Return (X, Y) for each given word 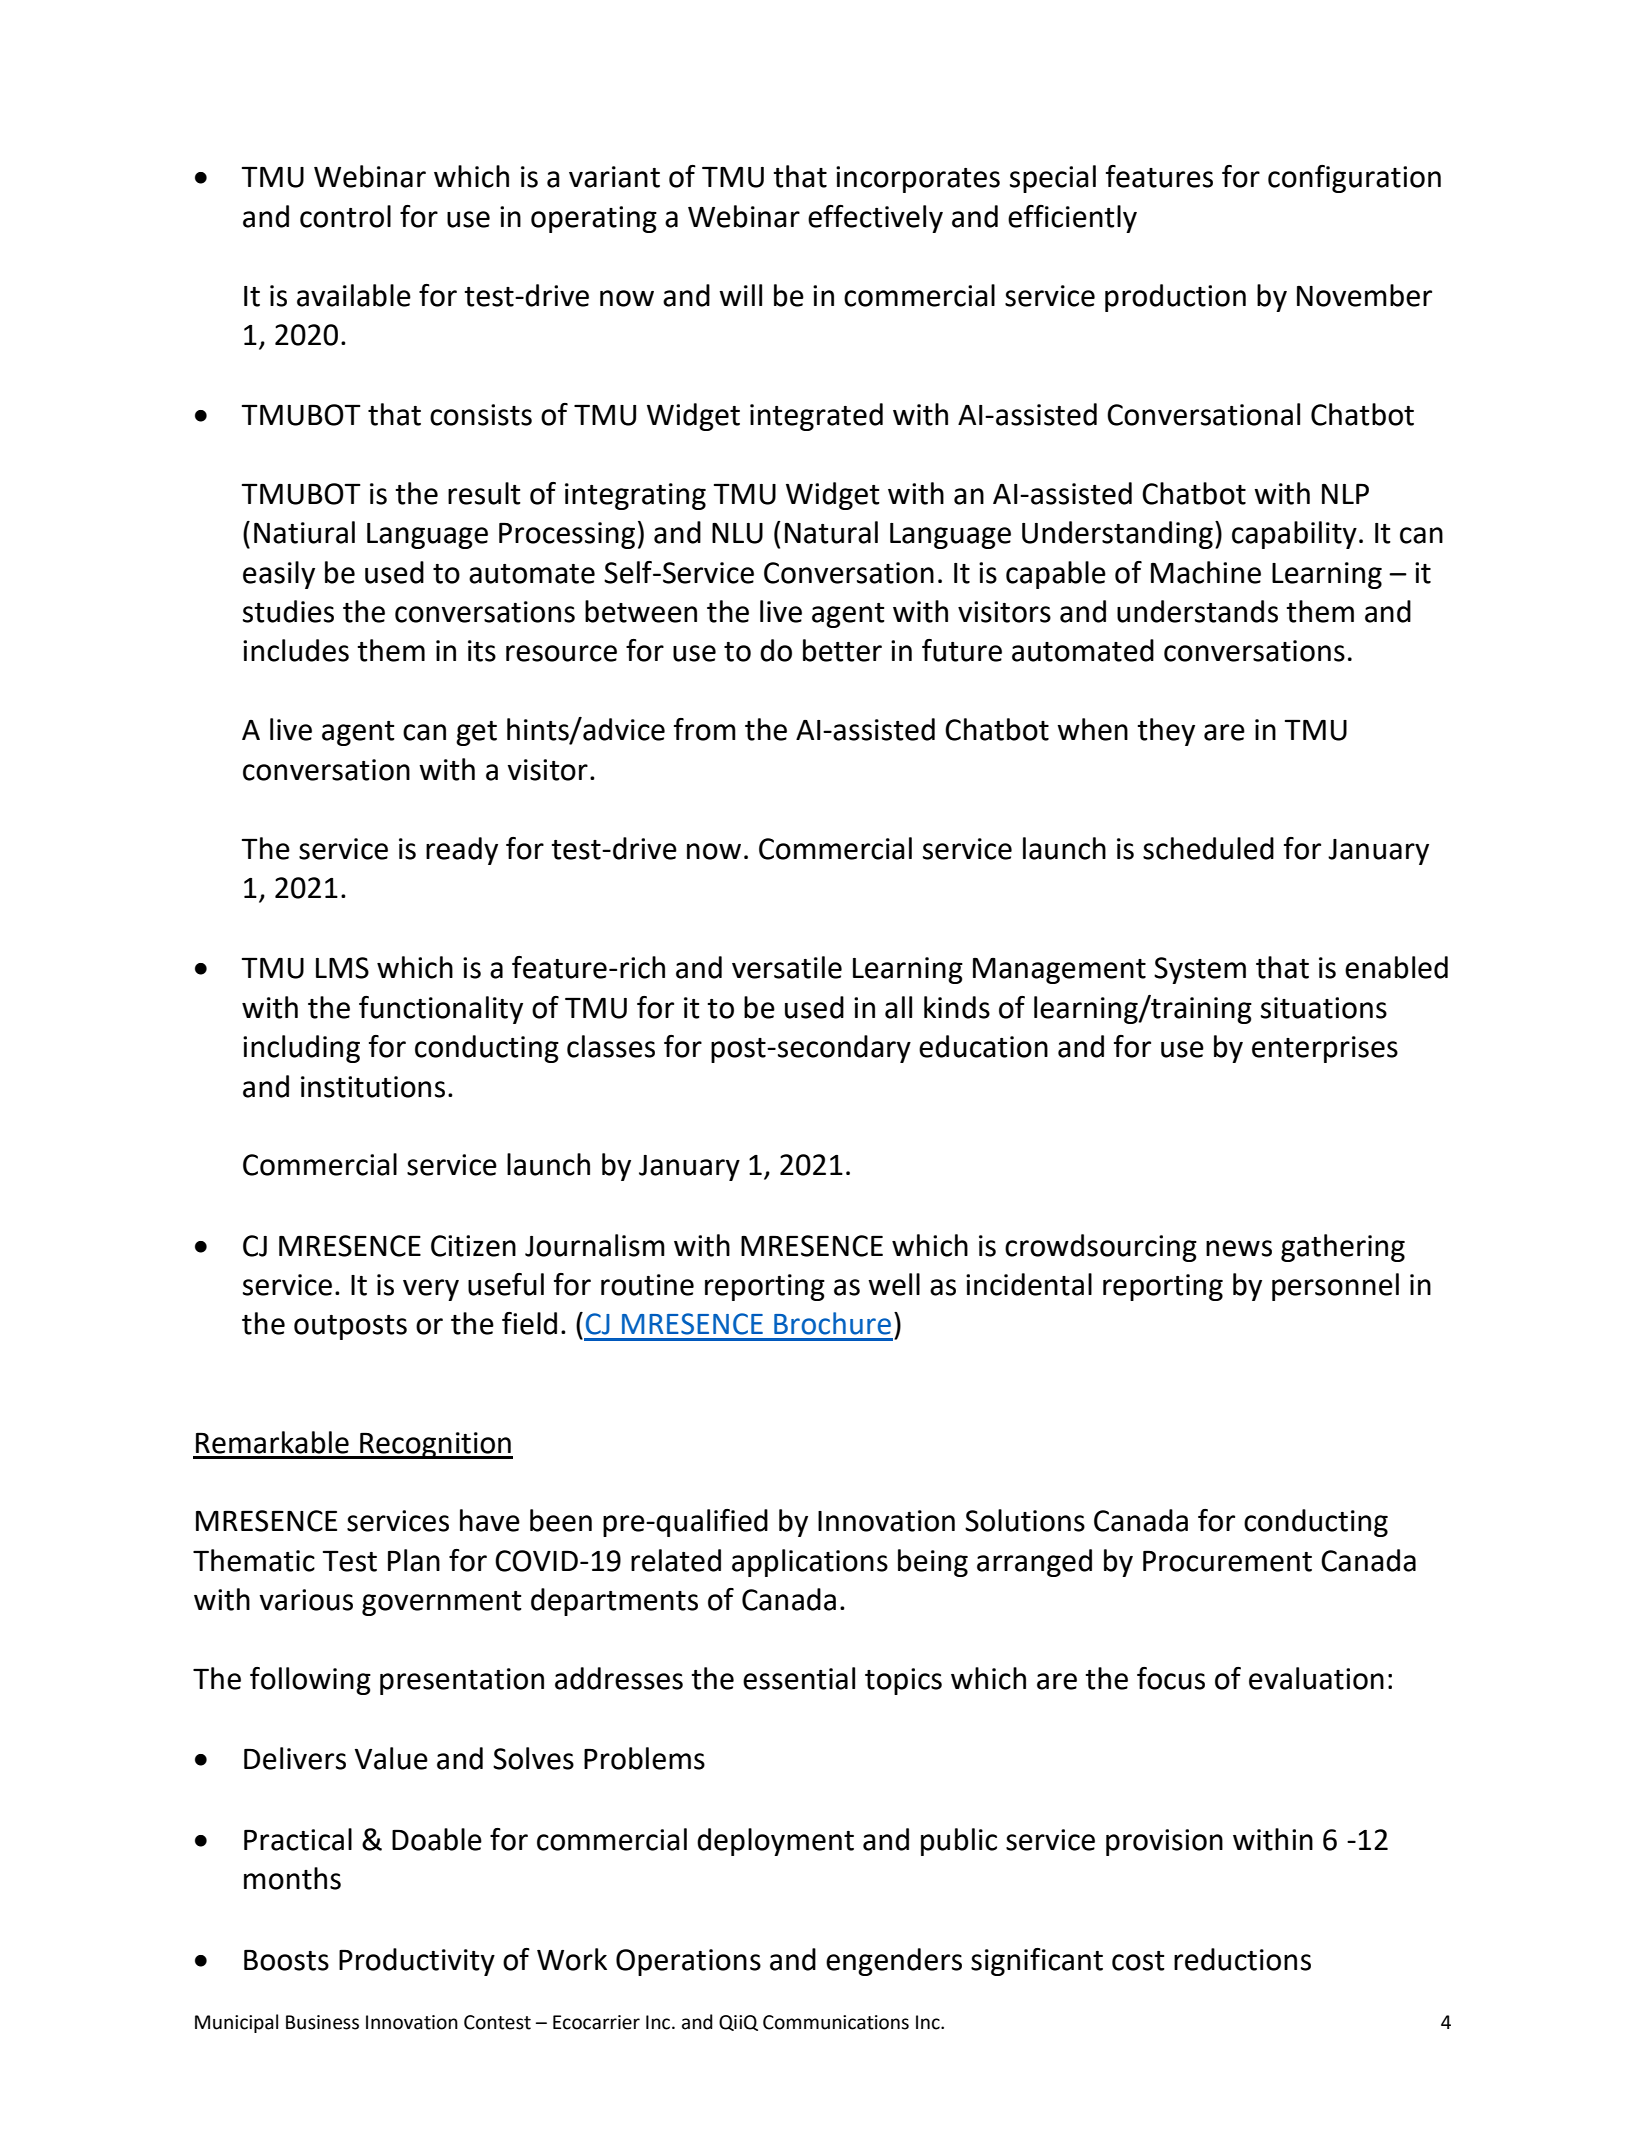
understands (1197, 611)
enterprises (1325, 1049)
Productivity (417, 1962)
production (1175, 298)
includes (296, 650)
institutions (373, 1087)
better (842, 650)
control (345, 216)
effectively (875, 219)
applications (810, 1563)
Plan (414, 1560)
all (898, 1007)
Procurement (1227, 1561)
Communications (836, 2022)
